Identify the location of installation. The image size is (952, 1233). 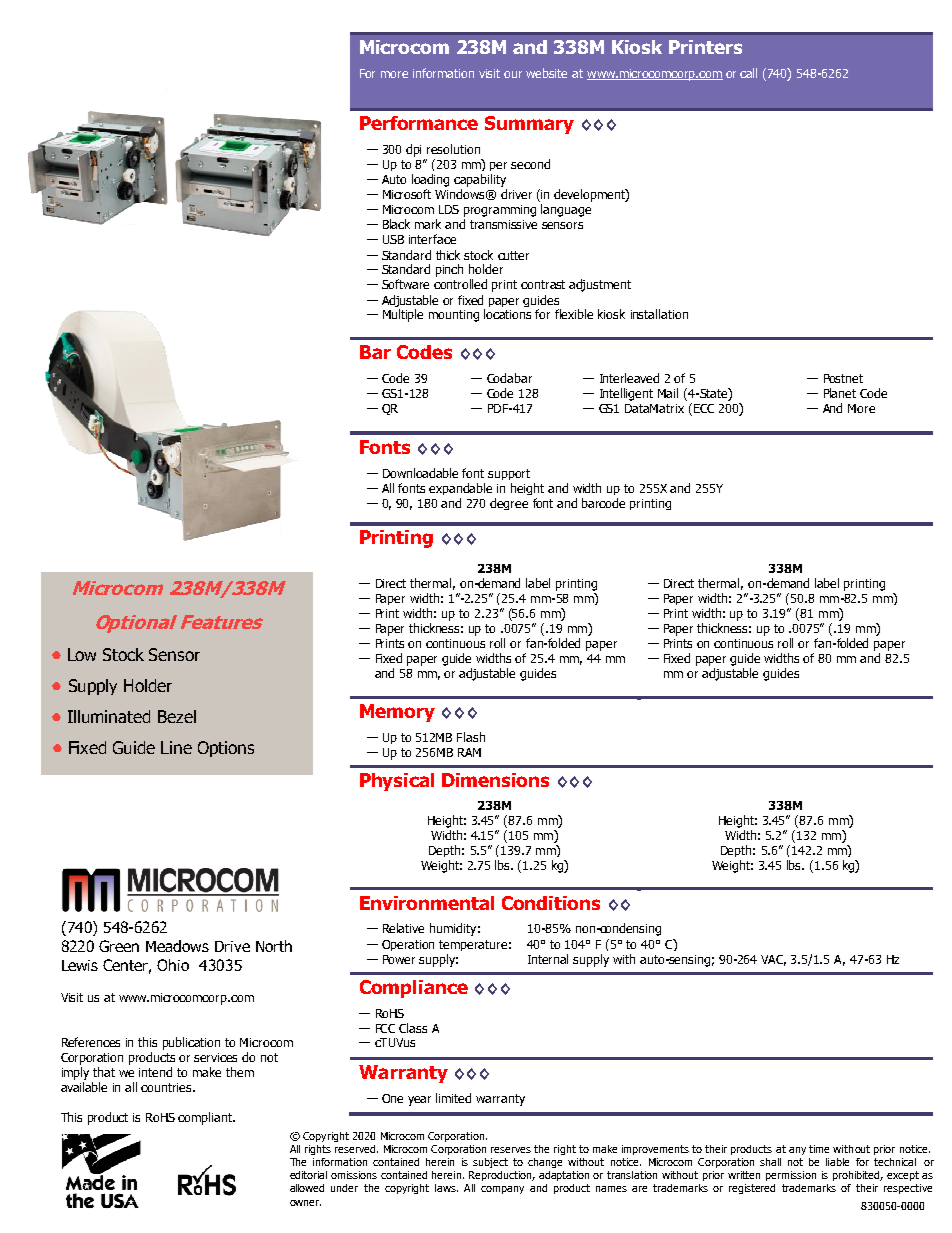
(659, 314).
